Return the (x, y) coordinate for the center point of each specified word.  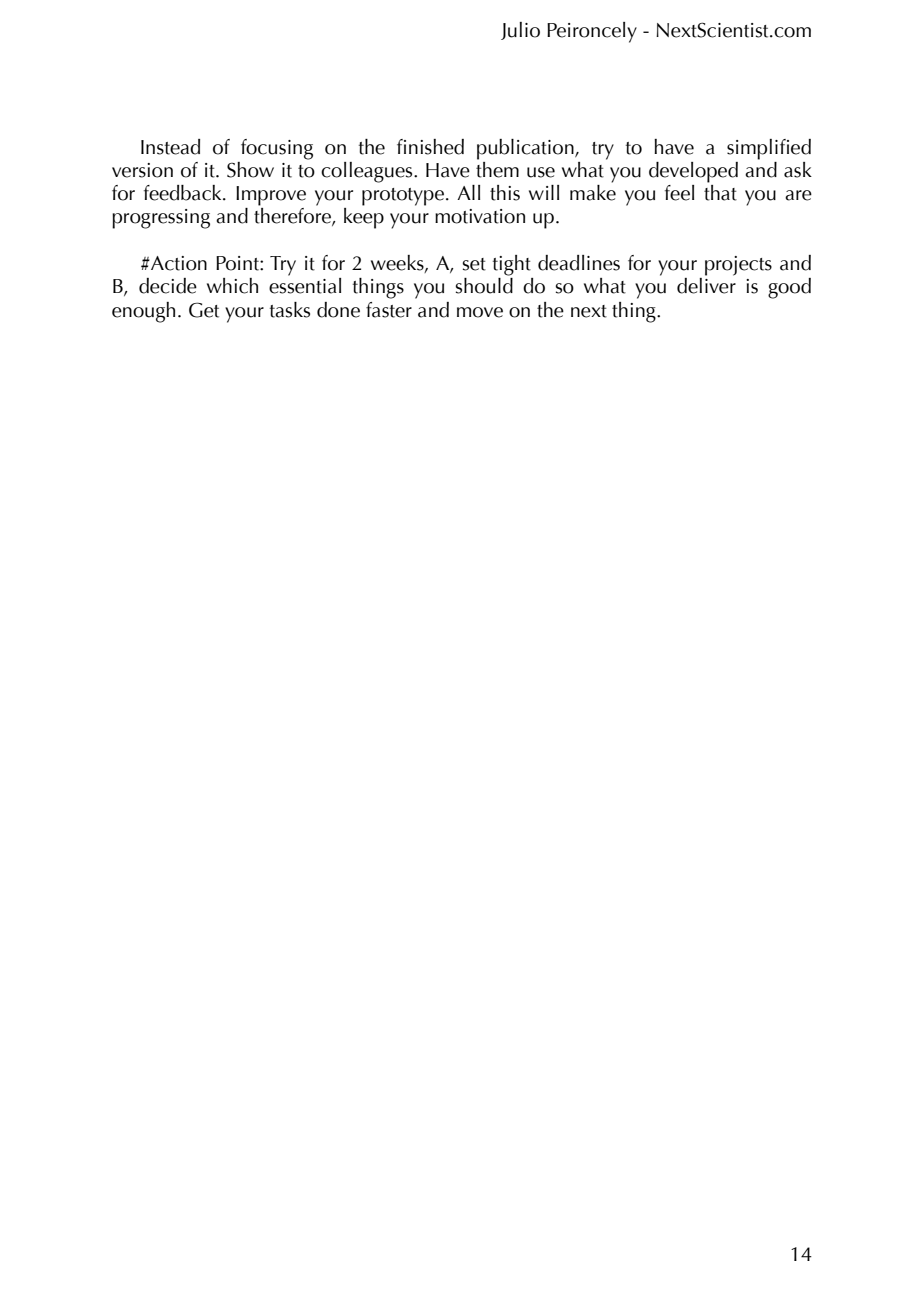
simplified (769, 149)
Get (204, 310)
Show (250, 170)
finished (430, 147)
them (497, 168)
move (480, 312)
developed (693, 172)
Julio (520, 31)
